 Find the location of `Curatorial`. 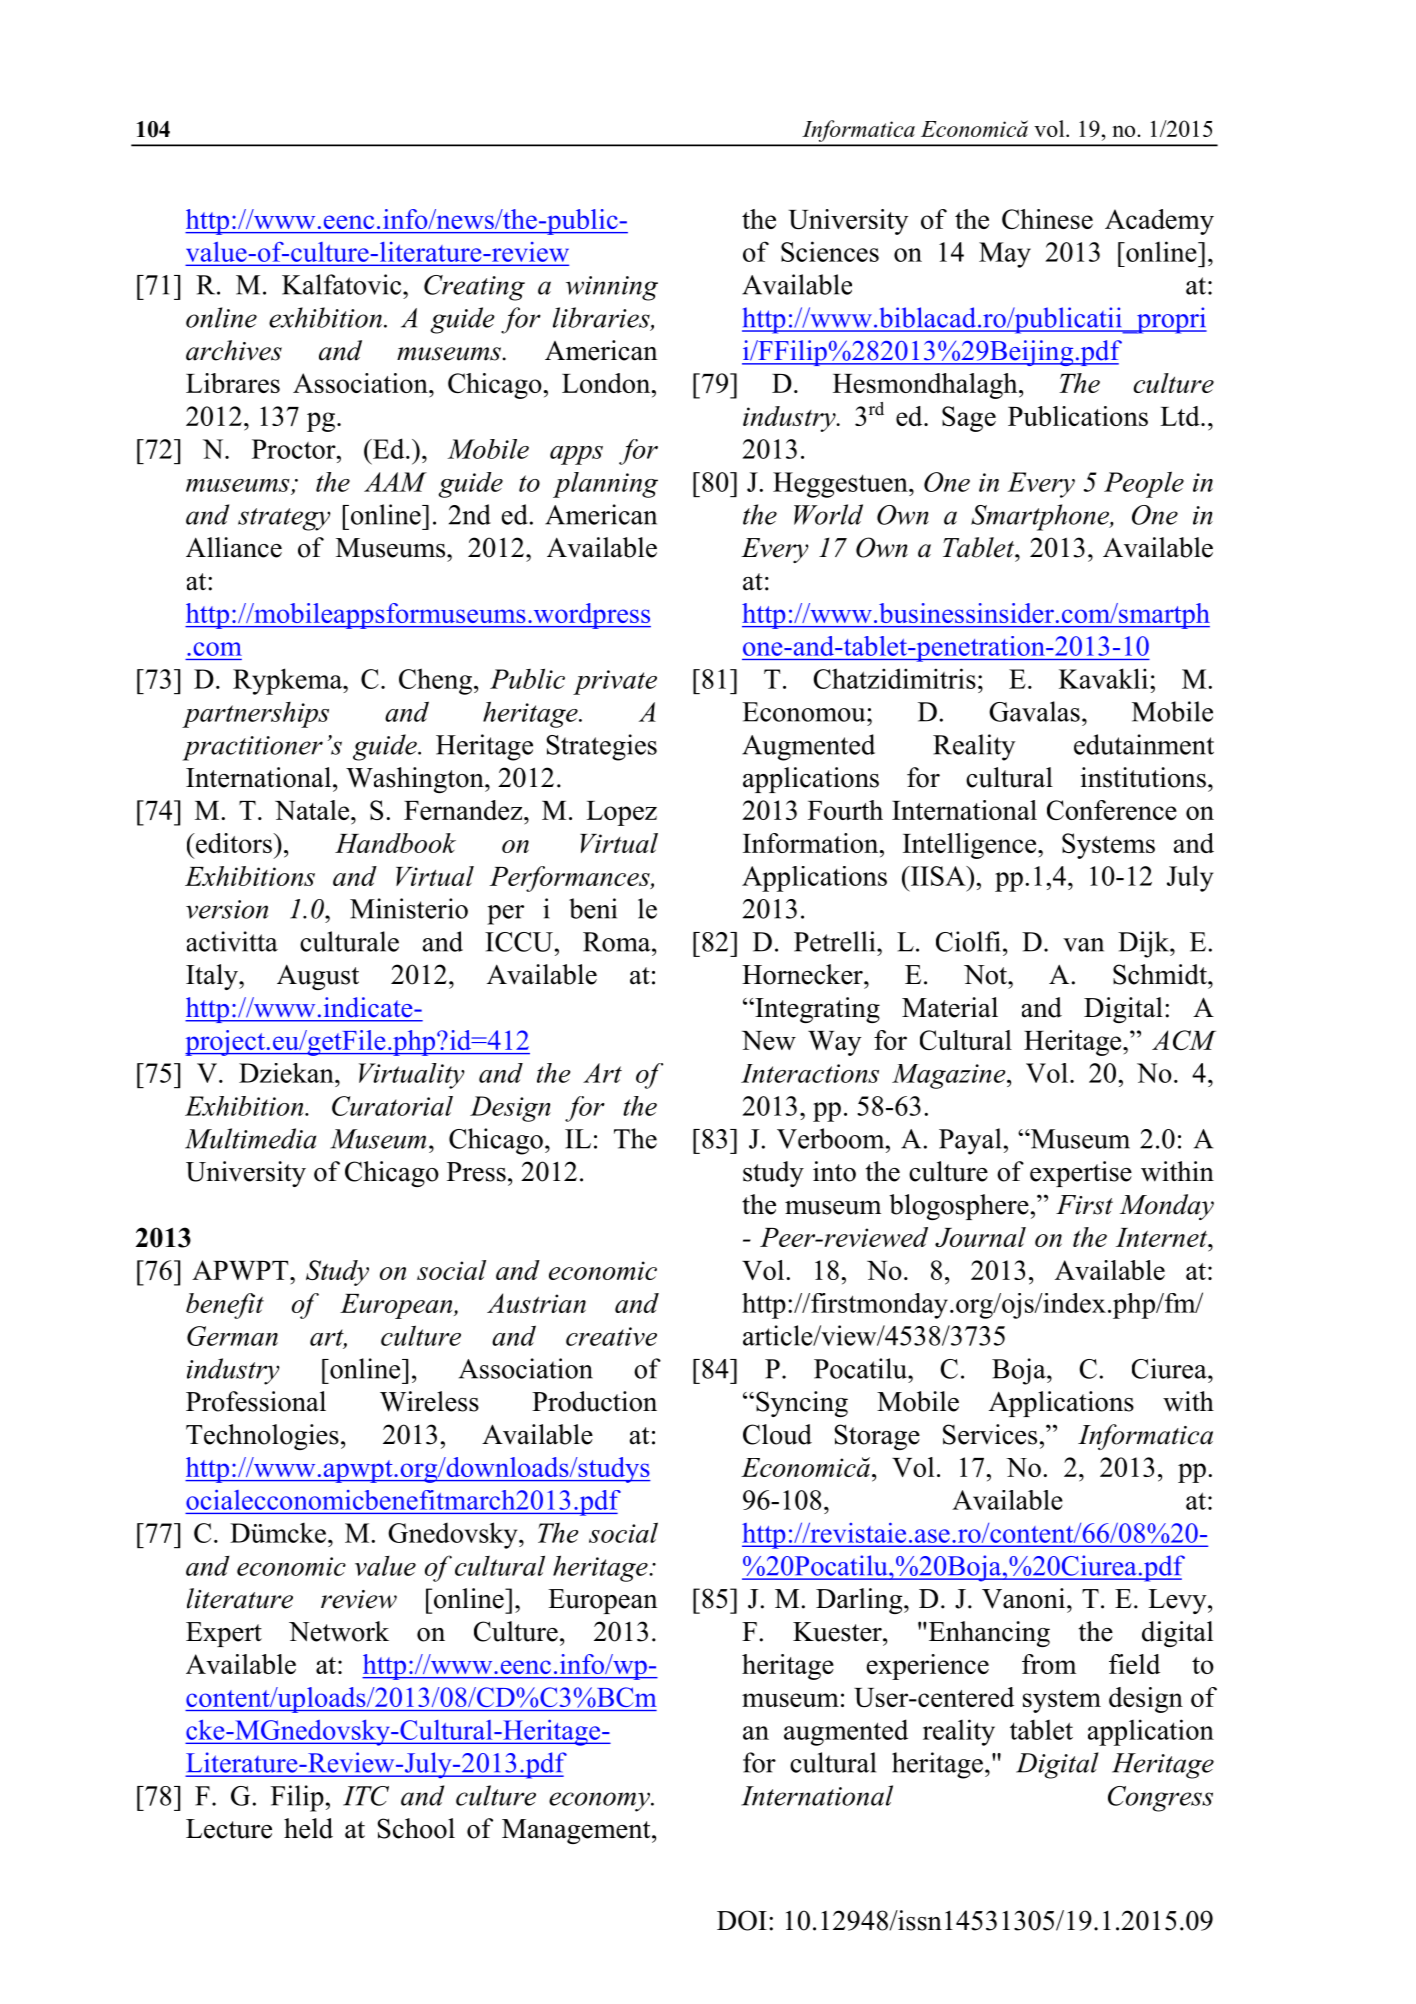

Curatorial is located at coordinates (392, 1106).
